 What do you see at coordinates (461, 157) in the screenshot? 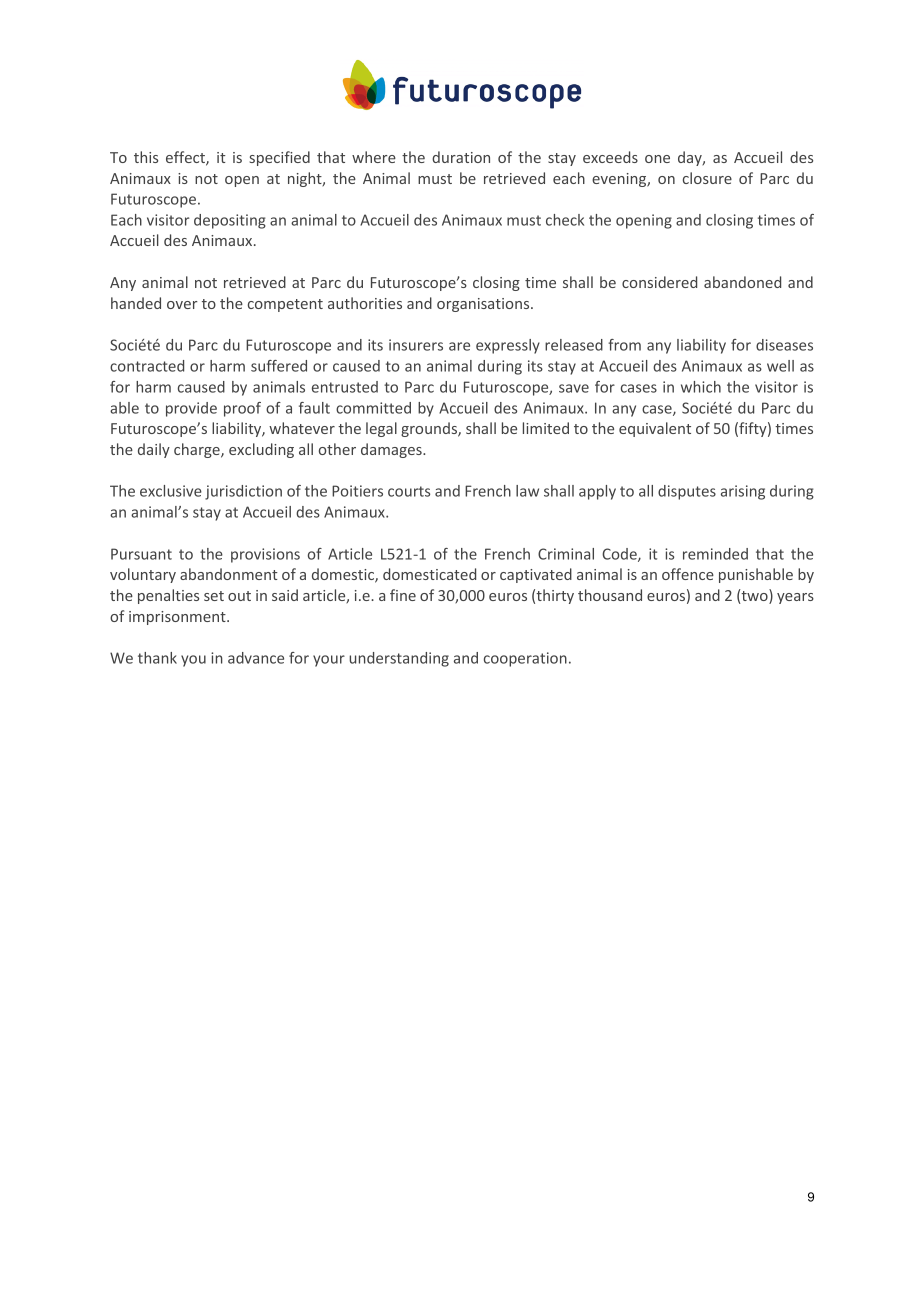
I see `duration` at bounding box center [461, 157].
